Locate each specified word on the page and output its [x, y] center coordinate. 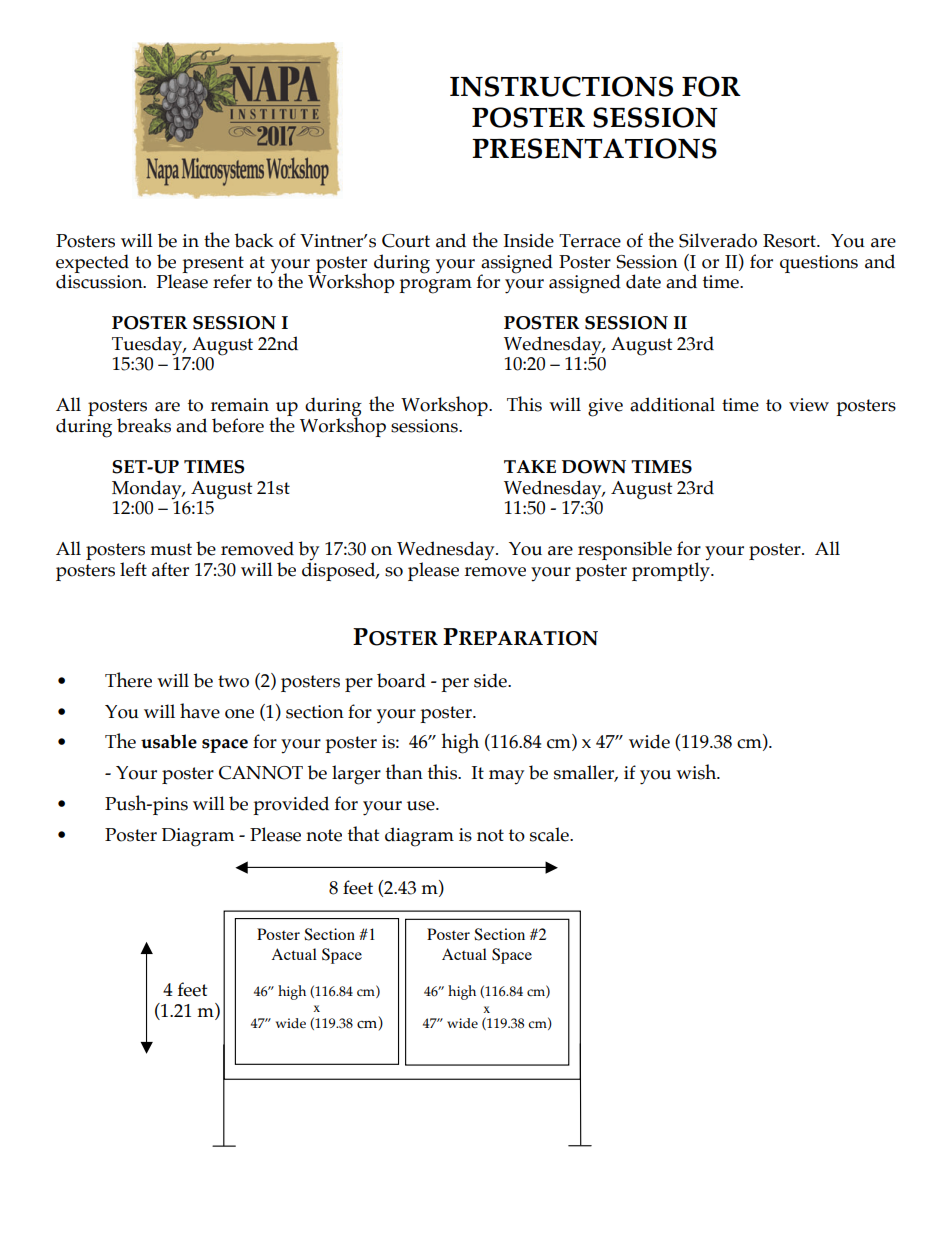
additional [672, 404]
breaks [144, 425]
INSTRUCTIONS [561, 86]
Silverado [718, 240]
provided [291, 805]
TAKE [530, 466]
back [254, 240]
